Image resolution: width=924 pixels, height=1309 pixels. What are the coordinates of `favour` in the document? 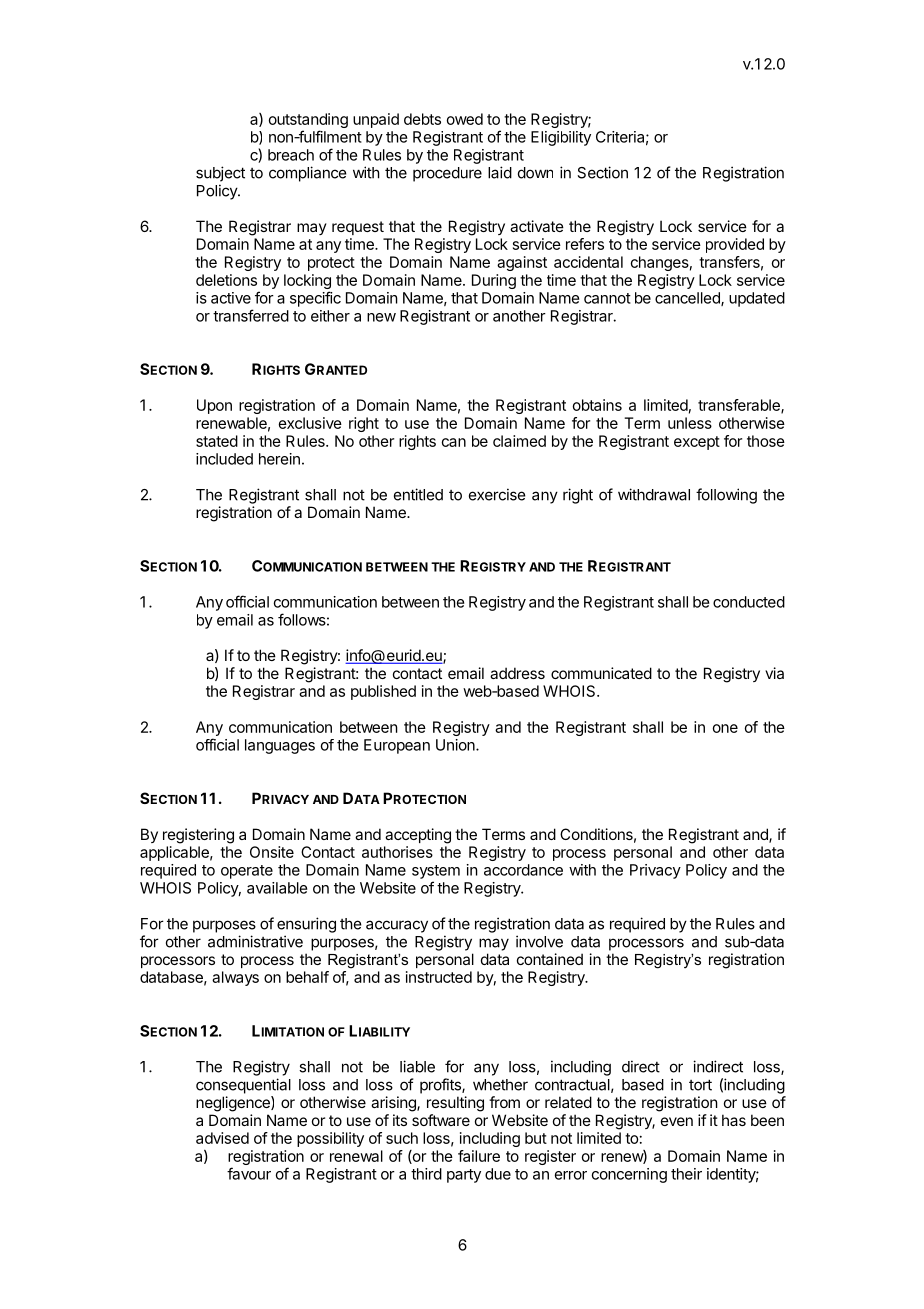 It's located at (249, 1173).
